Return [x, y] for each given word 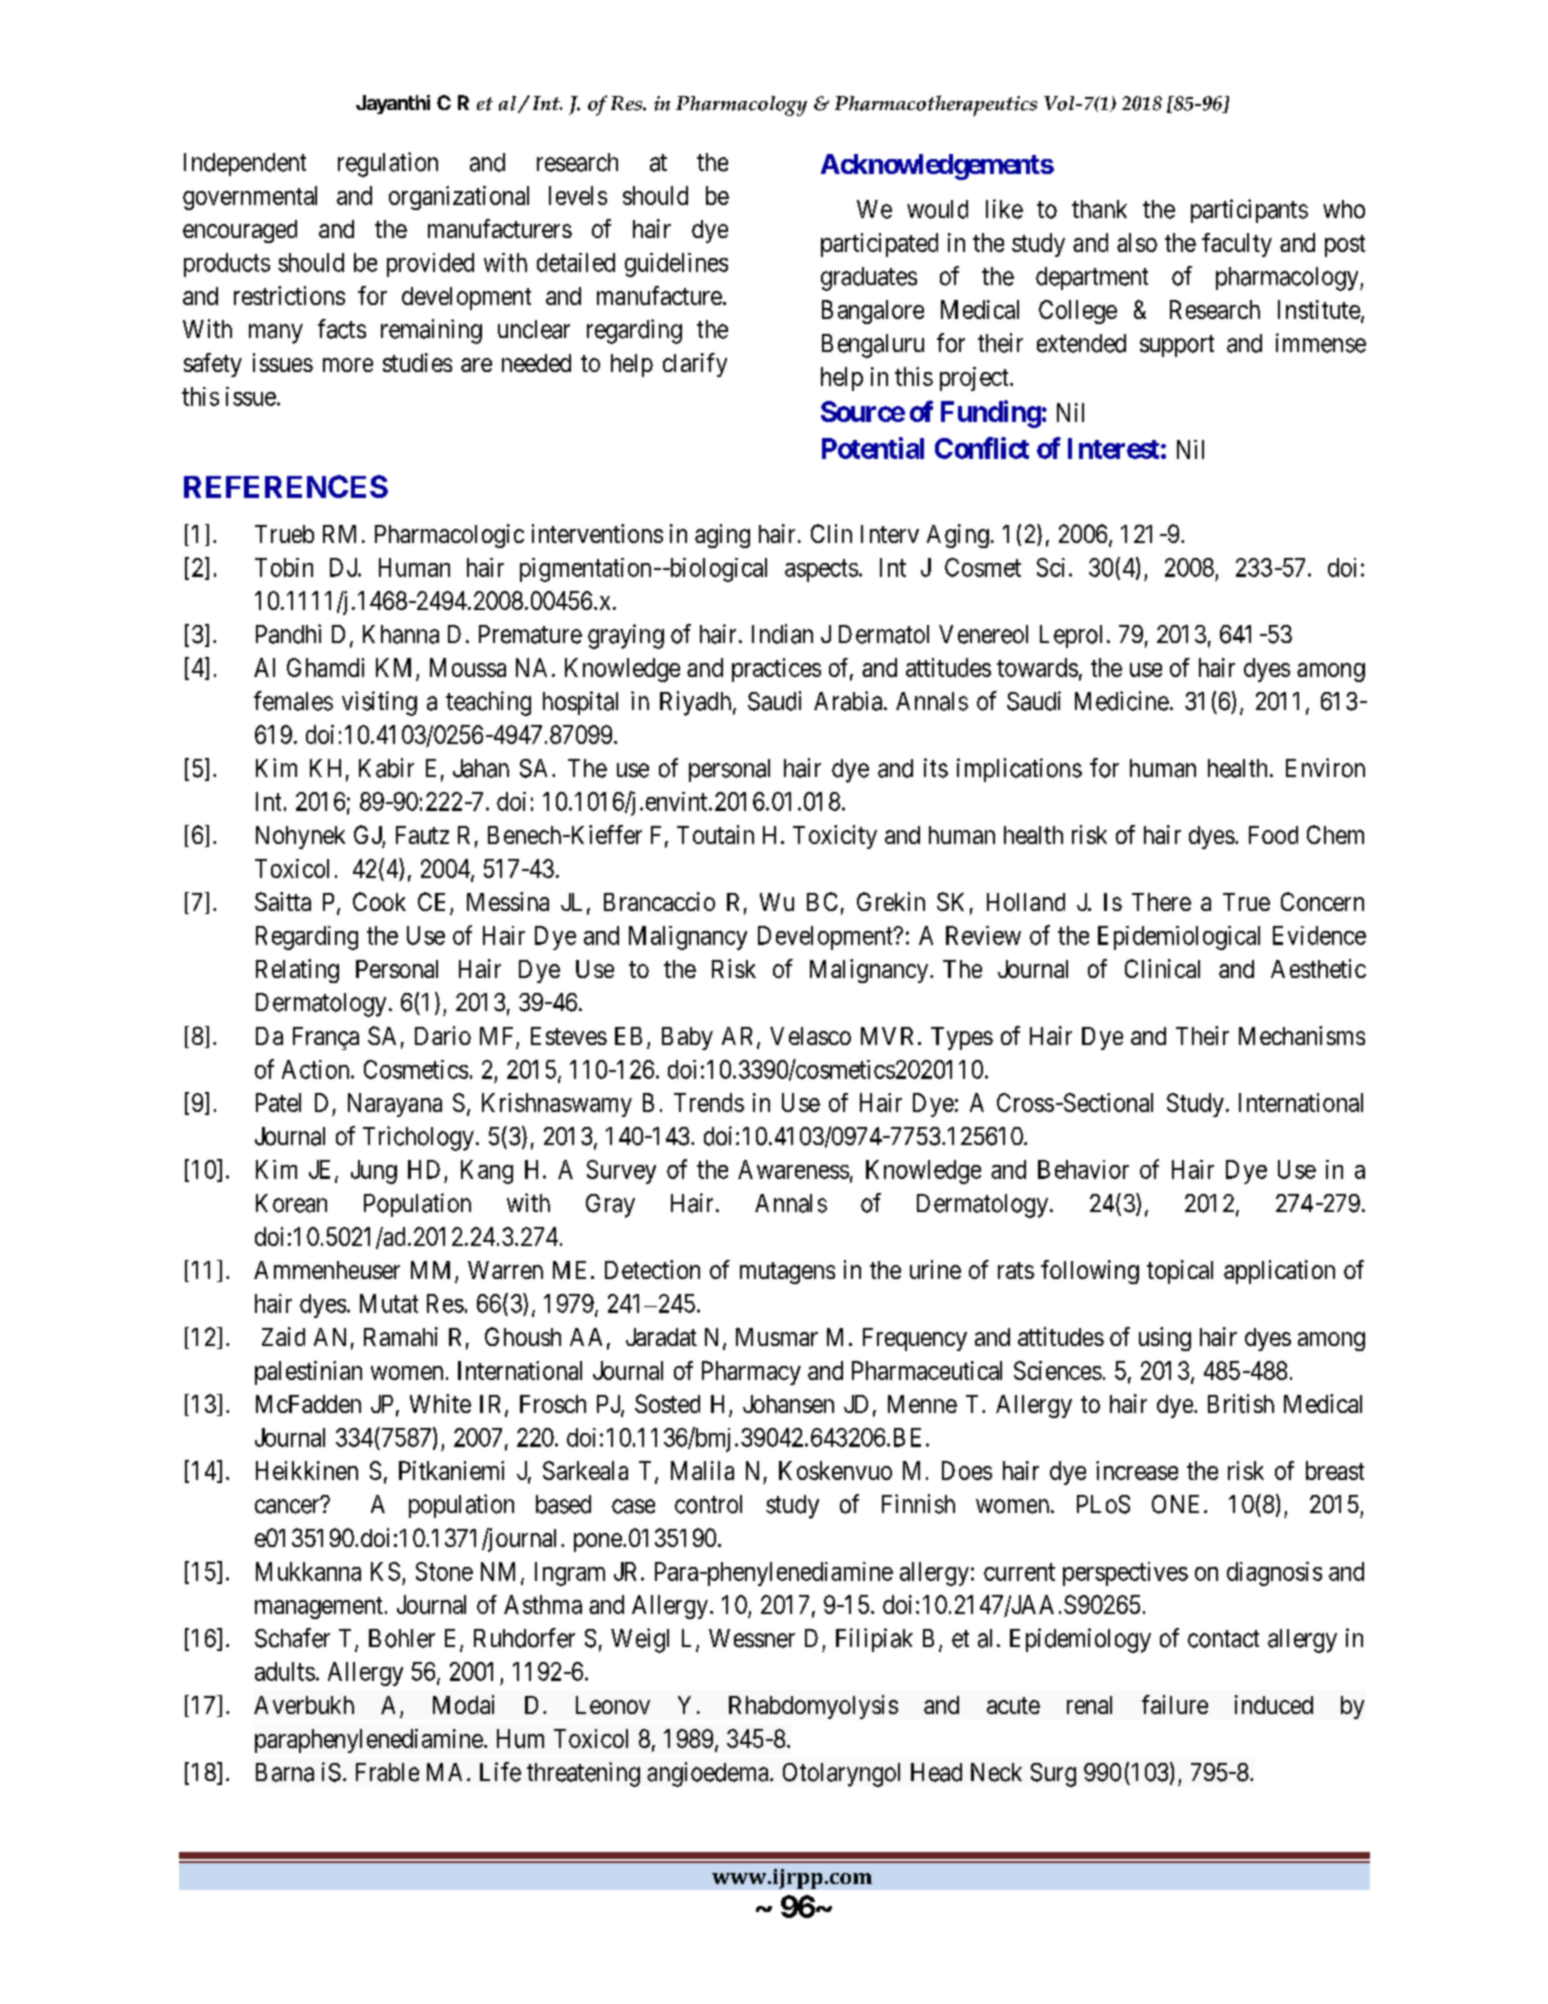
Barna [285, 1772]
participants [1249, 211]
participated [879, 245]
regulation [388, 164]
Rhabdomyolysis [813, 1707]
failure [1175, 1704]
